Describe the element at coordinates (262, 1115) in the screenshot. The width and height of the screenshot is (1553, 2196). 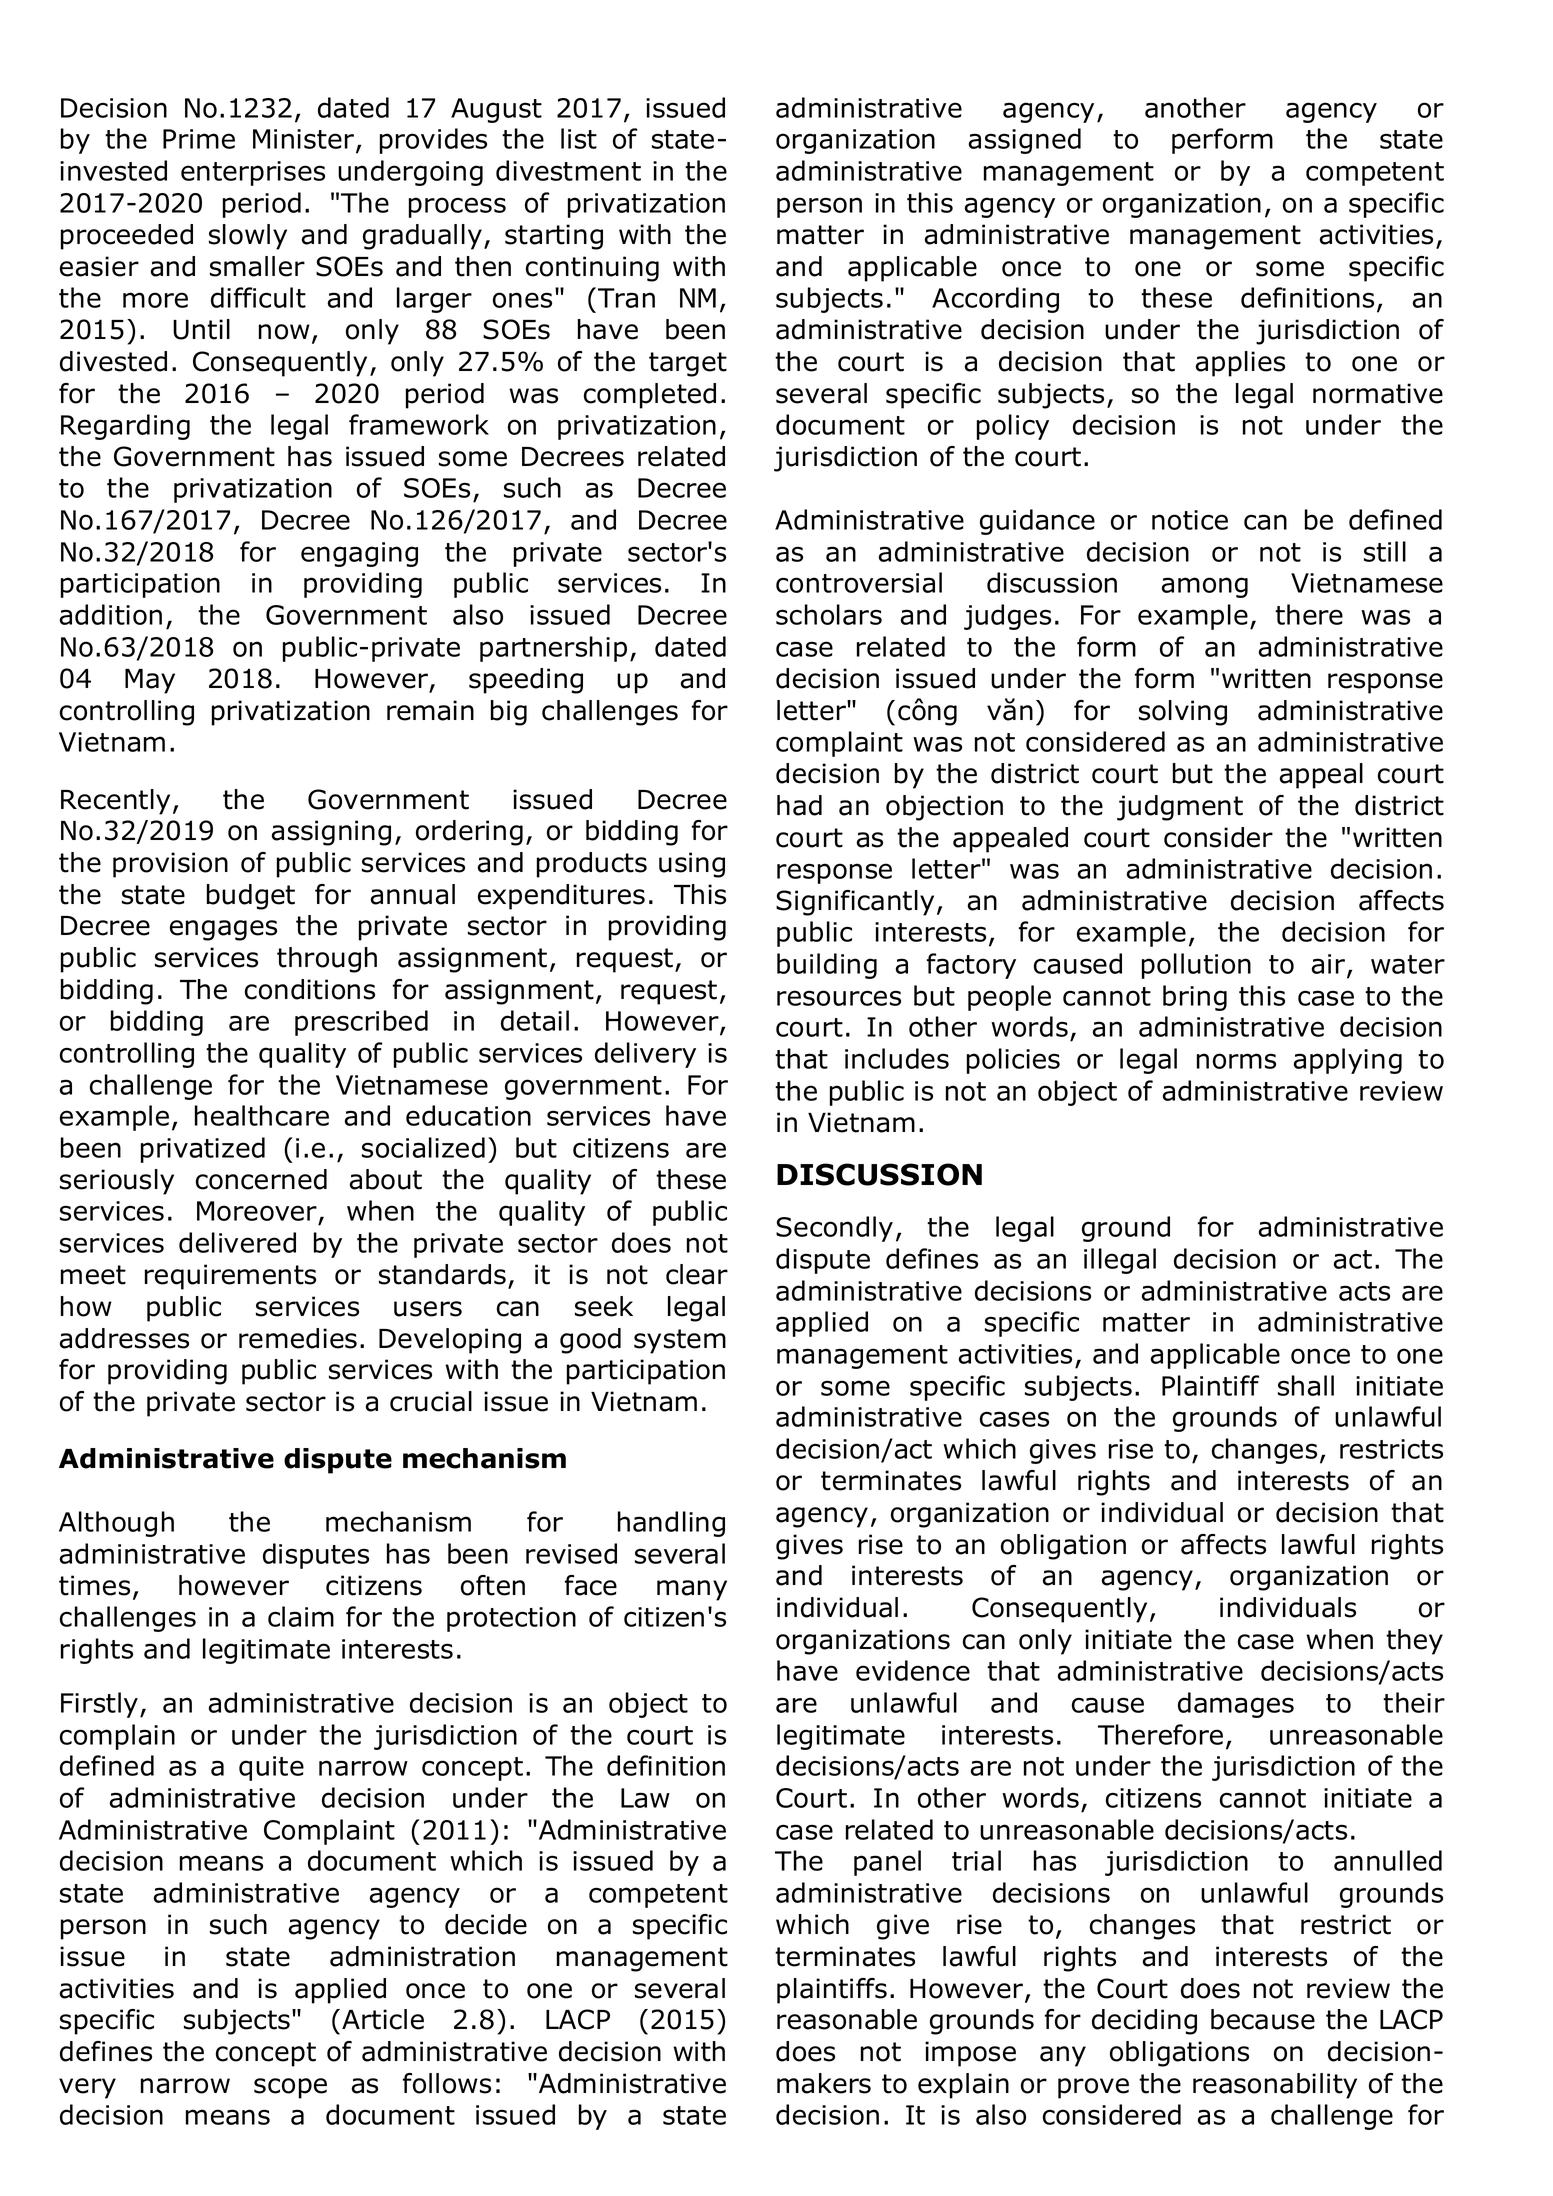
I see `healthcare` at that location.
